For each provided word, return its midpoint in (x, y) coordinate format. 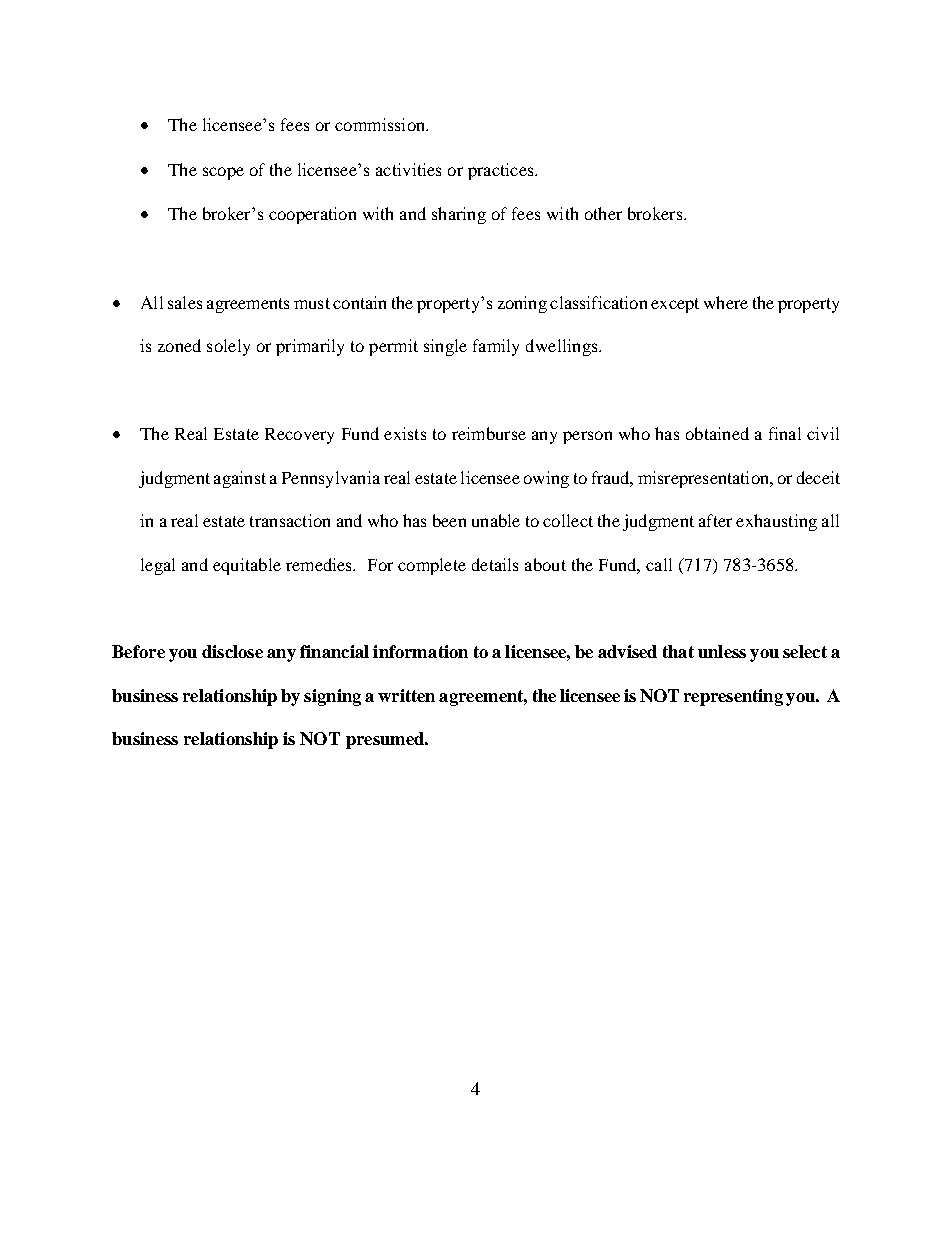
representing (733, 697)
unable (496, 520)
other (603, 213)
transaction (290, 520)
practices (502, 171)
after (715, 520)
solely (228, 347)
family (496, 347)
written (406, 695)
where (726, 302)
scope (223, 173)
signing (332, 697)
